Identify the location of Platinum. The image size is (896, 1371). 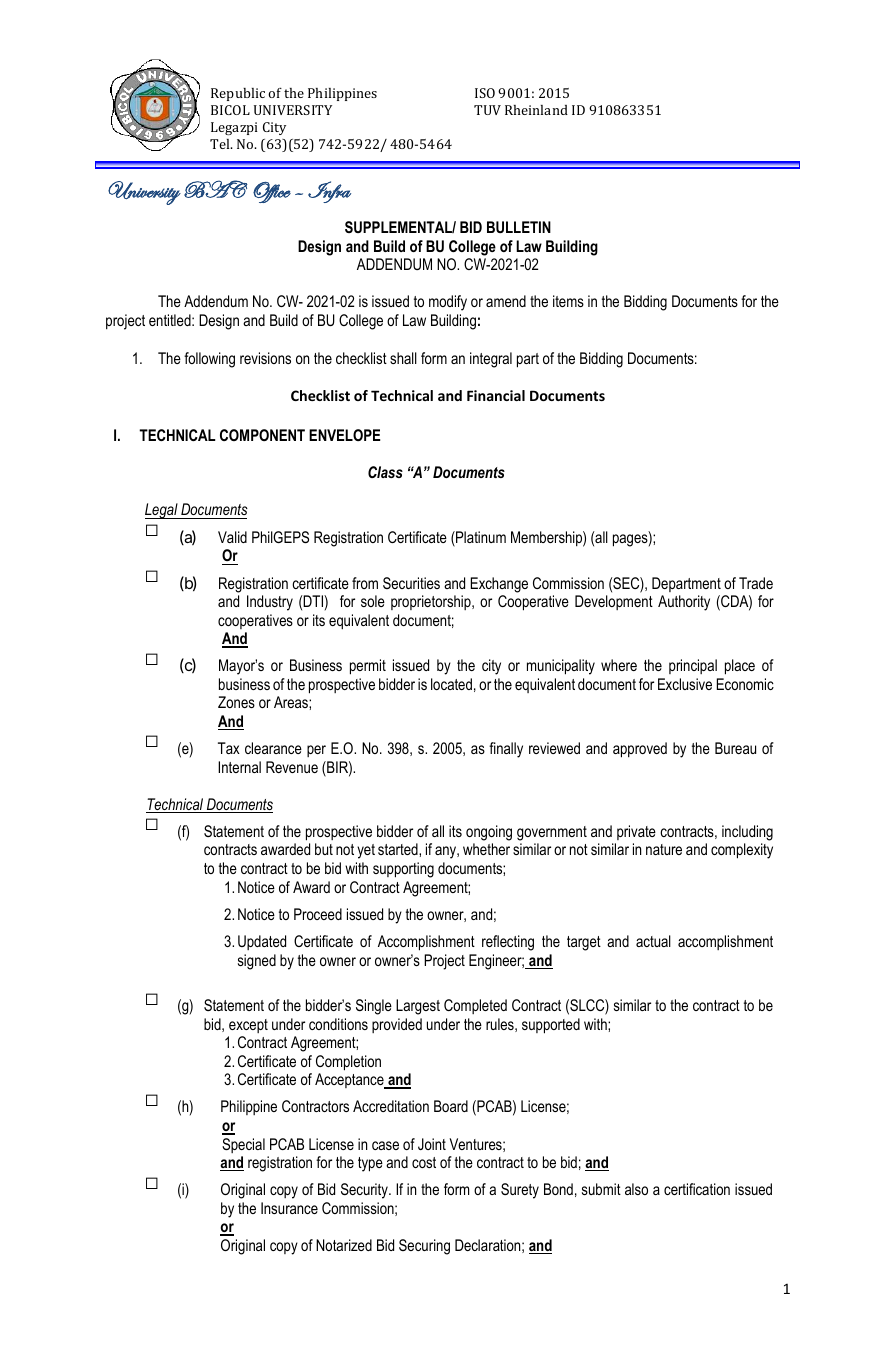
(480, 538).
